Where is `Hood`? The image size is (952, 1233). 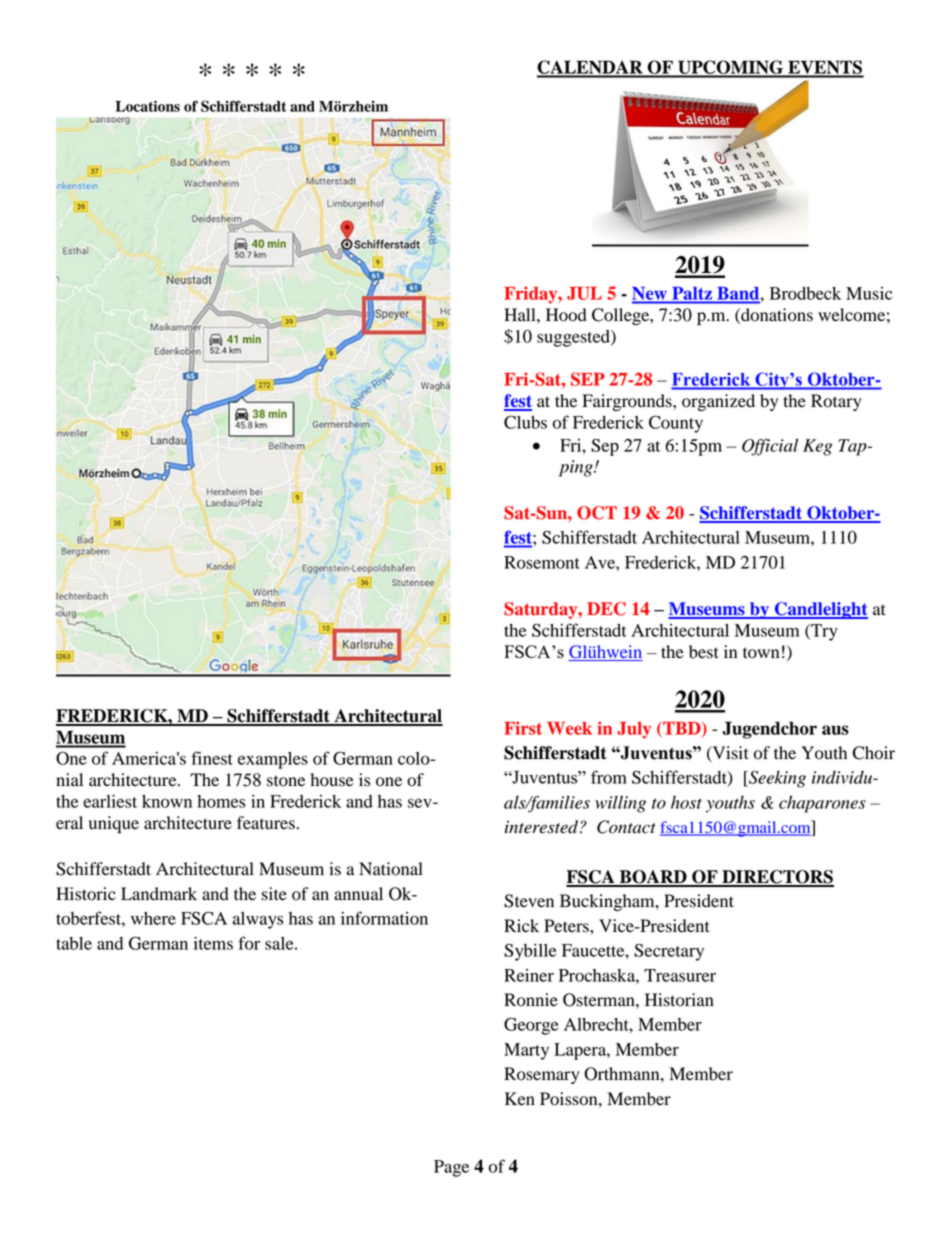 Hood is located at coordinates (566, 315).
